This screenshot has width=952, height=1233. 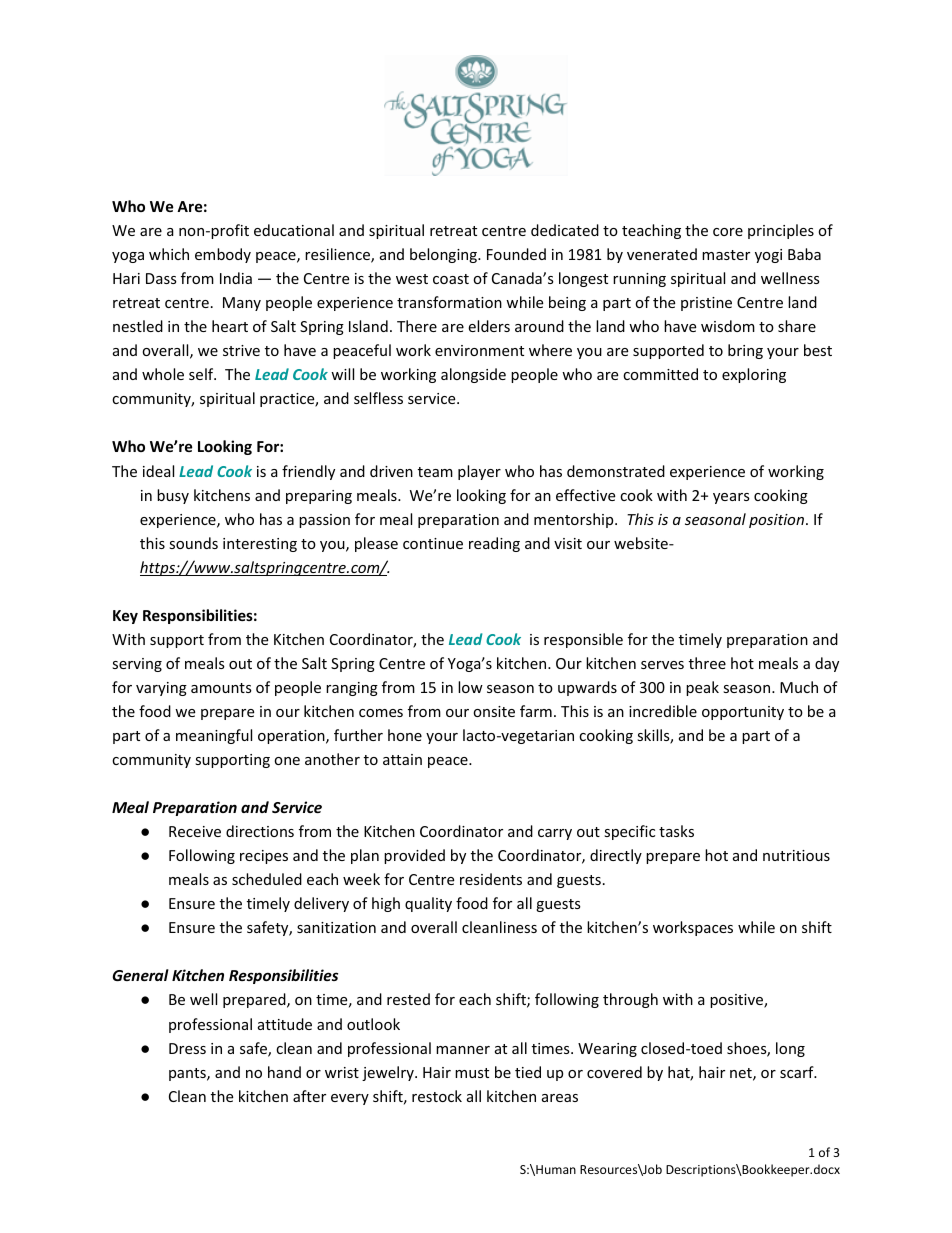 What do you see at coordinates (223, 255) in the screenshot?
I see `embody` at bounding box center [223, 255].
